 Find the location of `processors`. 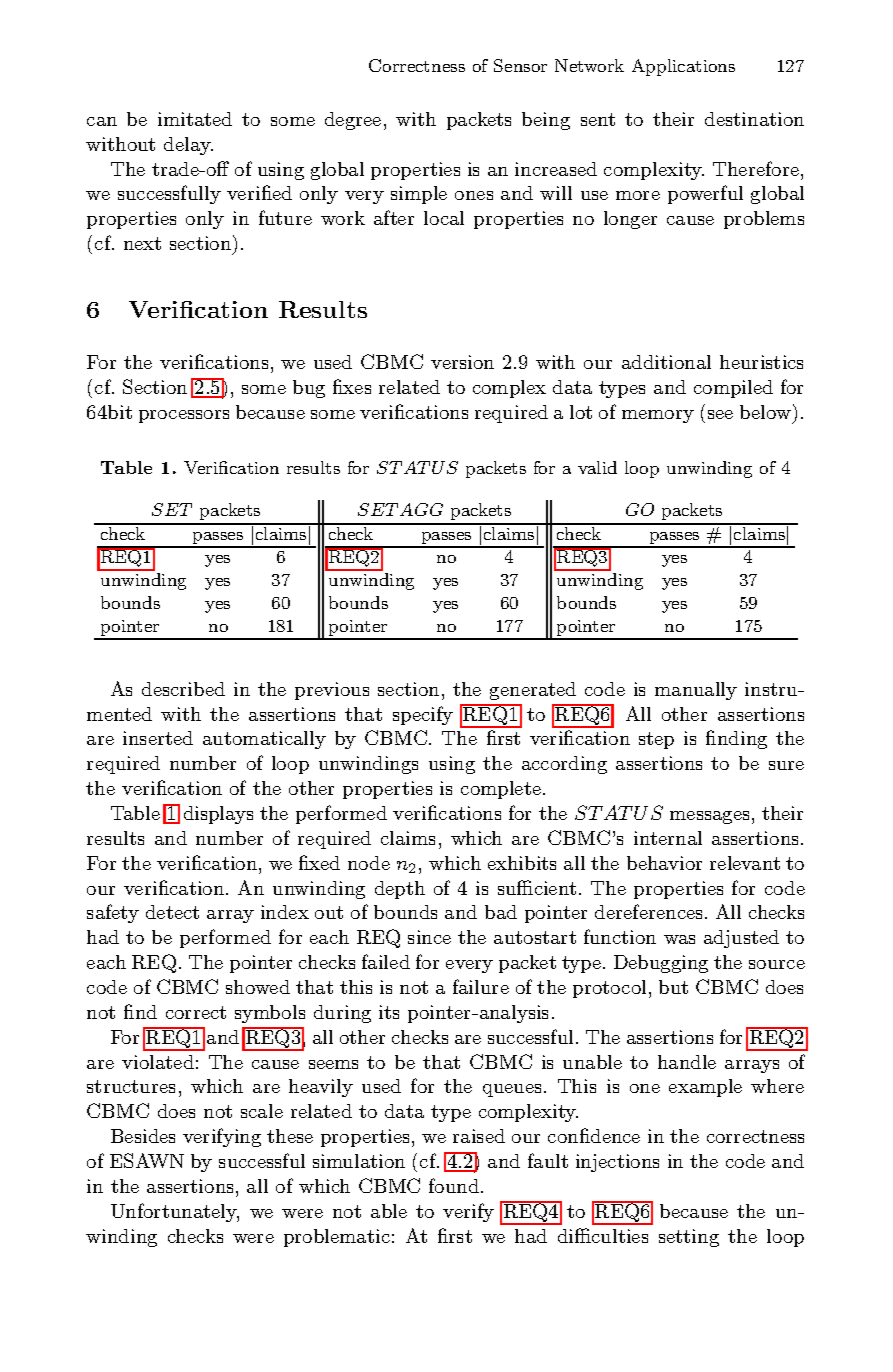

processors is located at coordinates (184, 416).
